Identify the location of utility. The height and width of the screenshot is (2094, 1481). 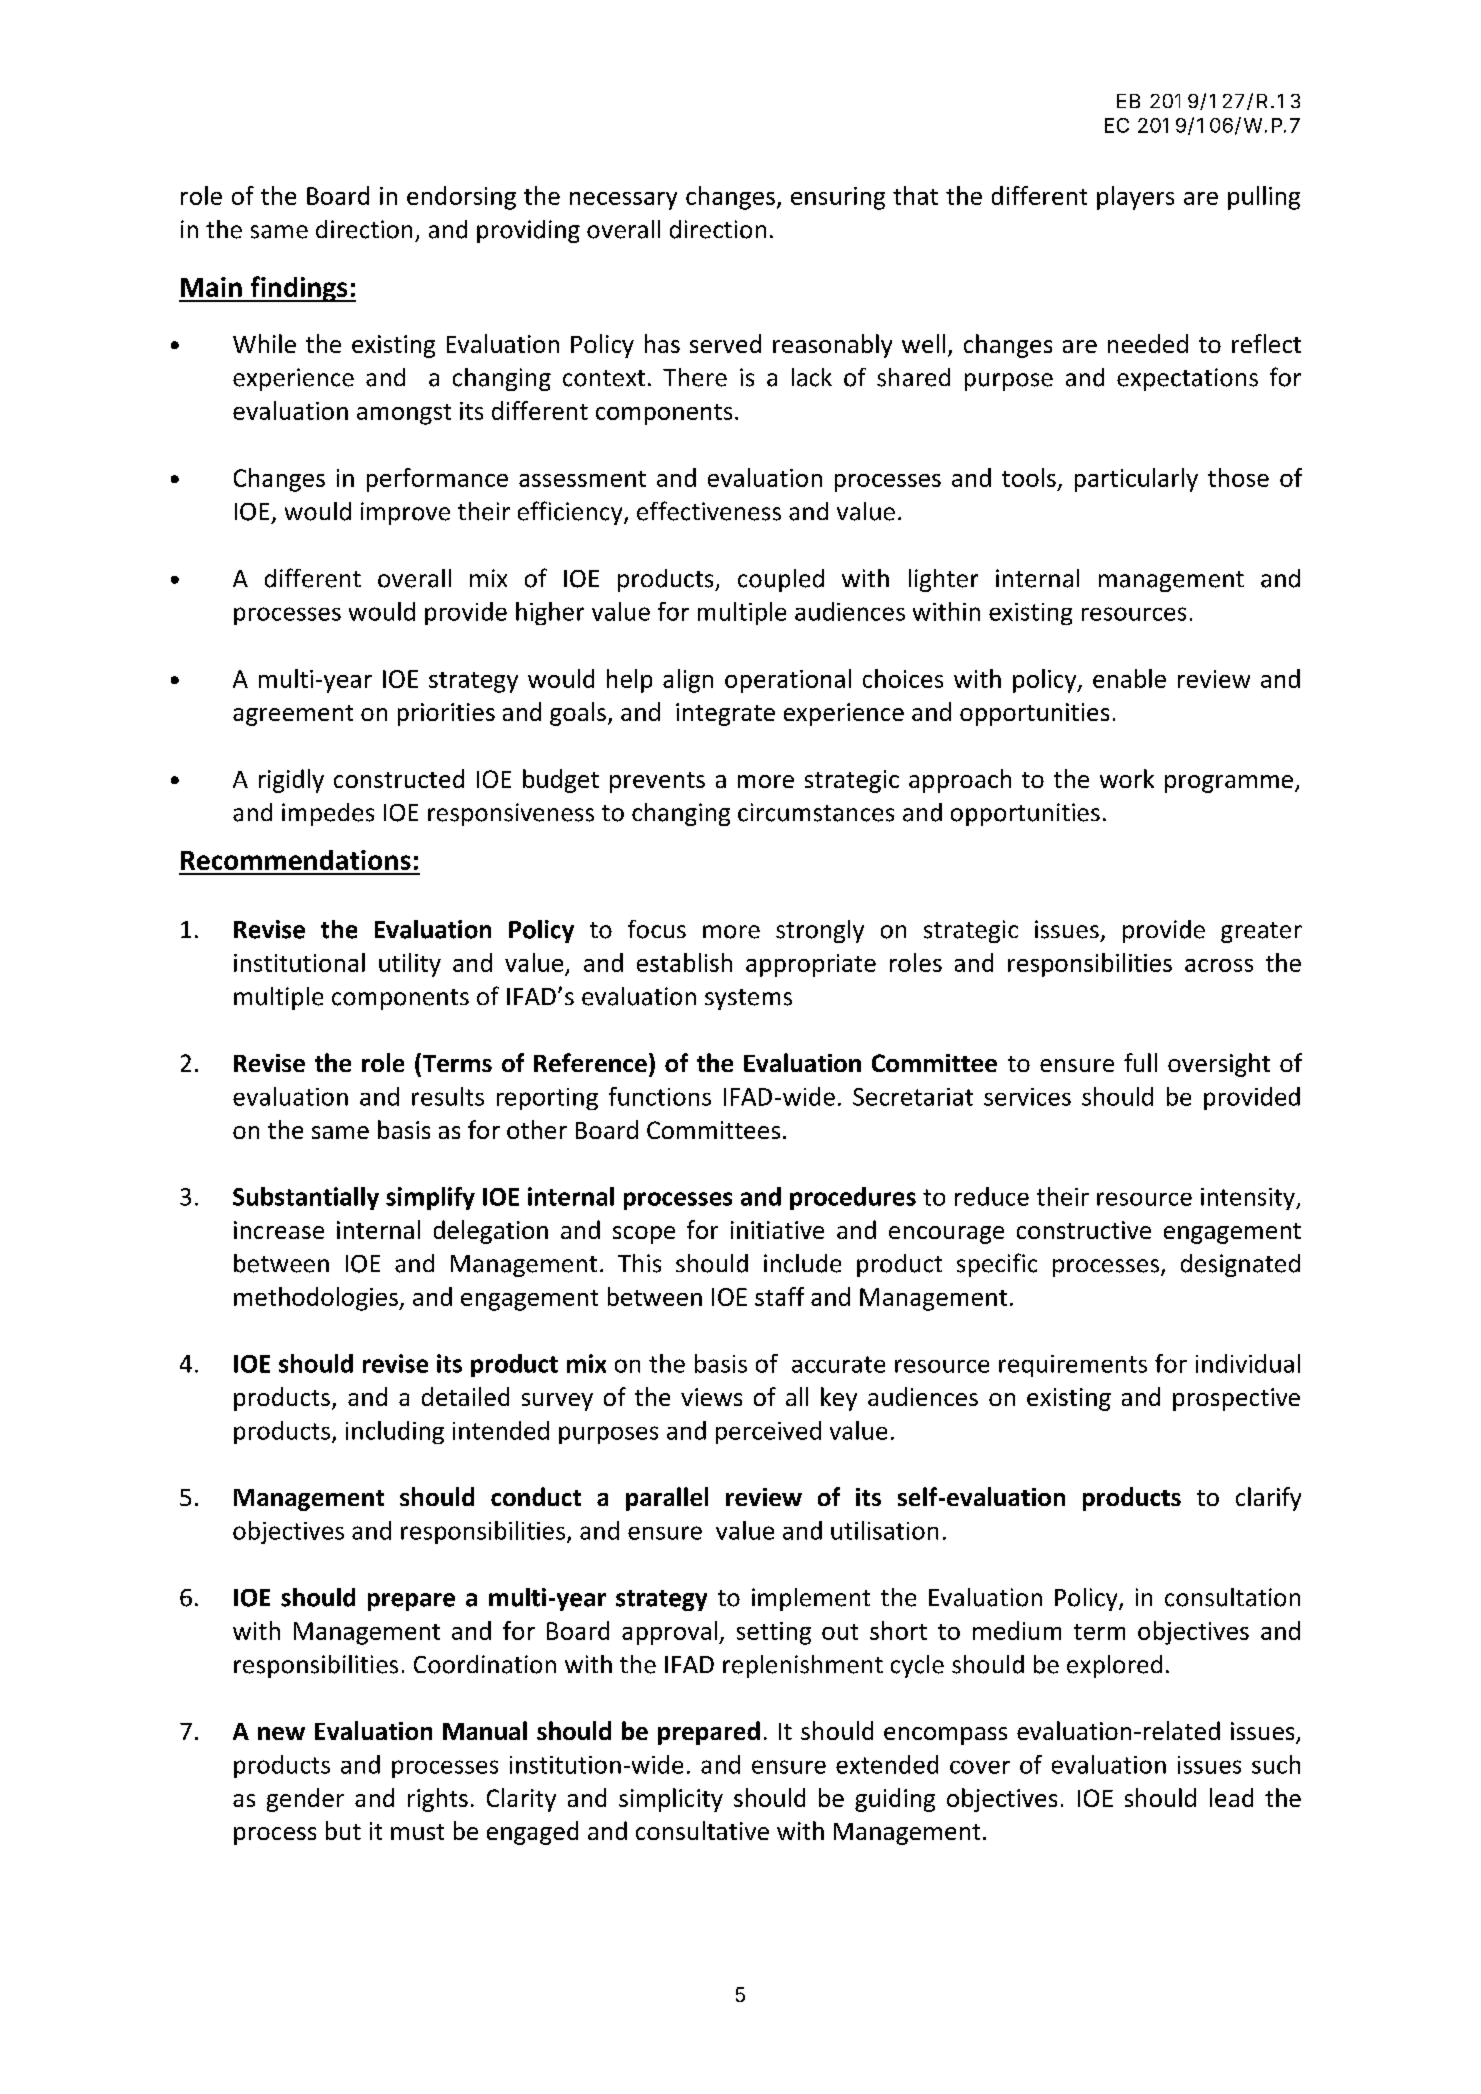
(410, 965).
